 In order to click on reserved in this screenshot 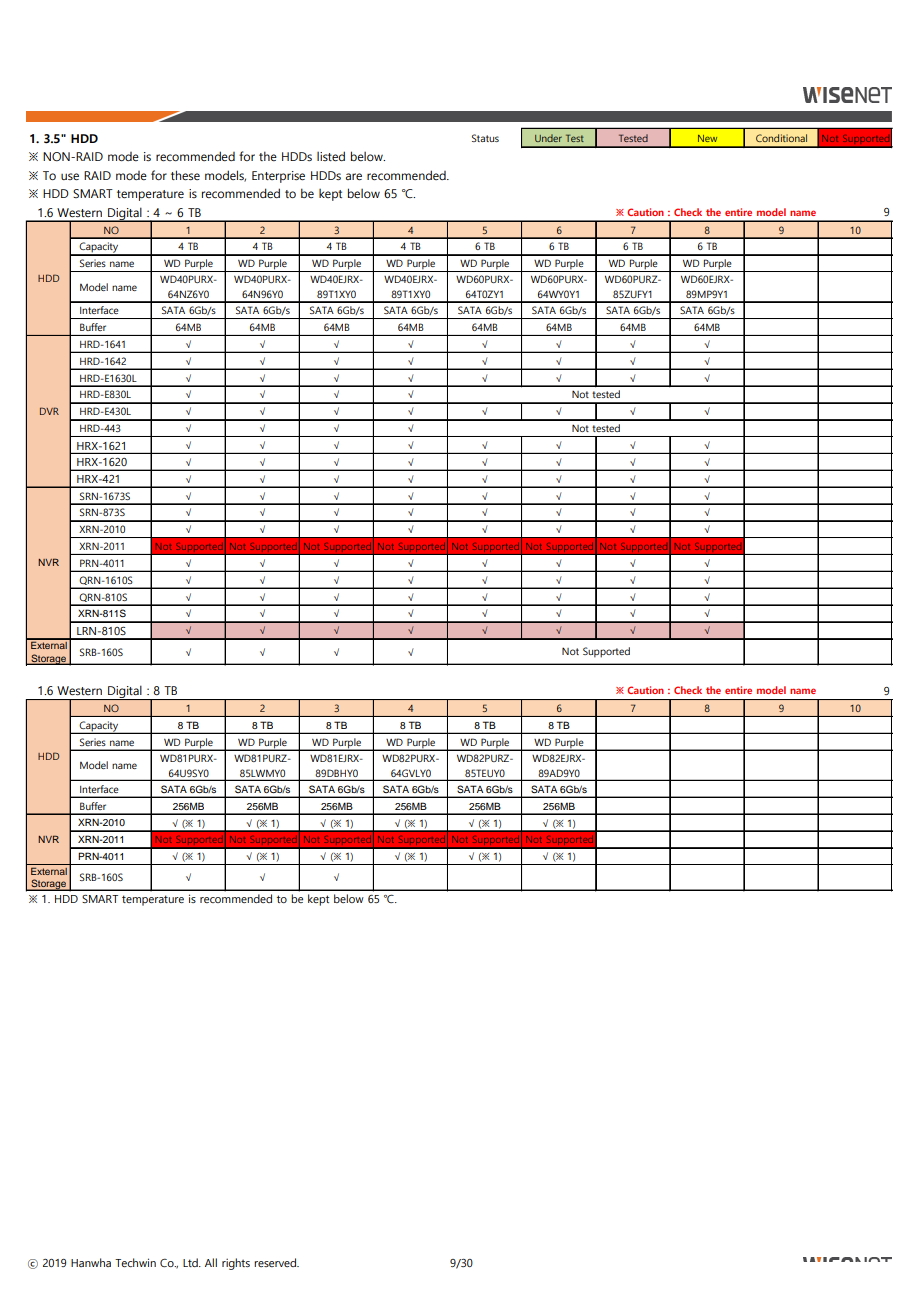, I will do `click(276, 1262)`.
